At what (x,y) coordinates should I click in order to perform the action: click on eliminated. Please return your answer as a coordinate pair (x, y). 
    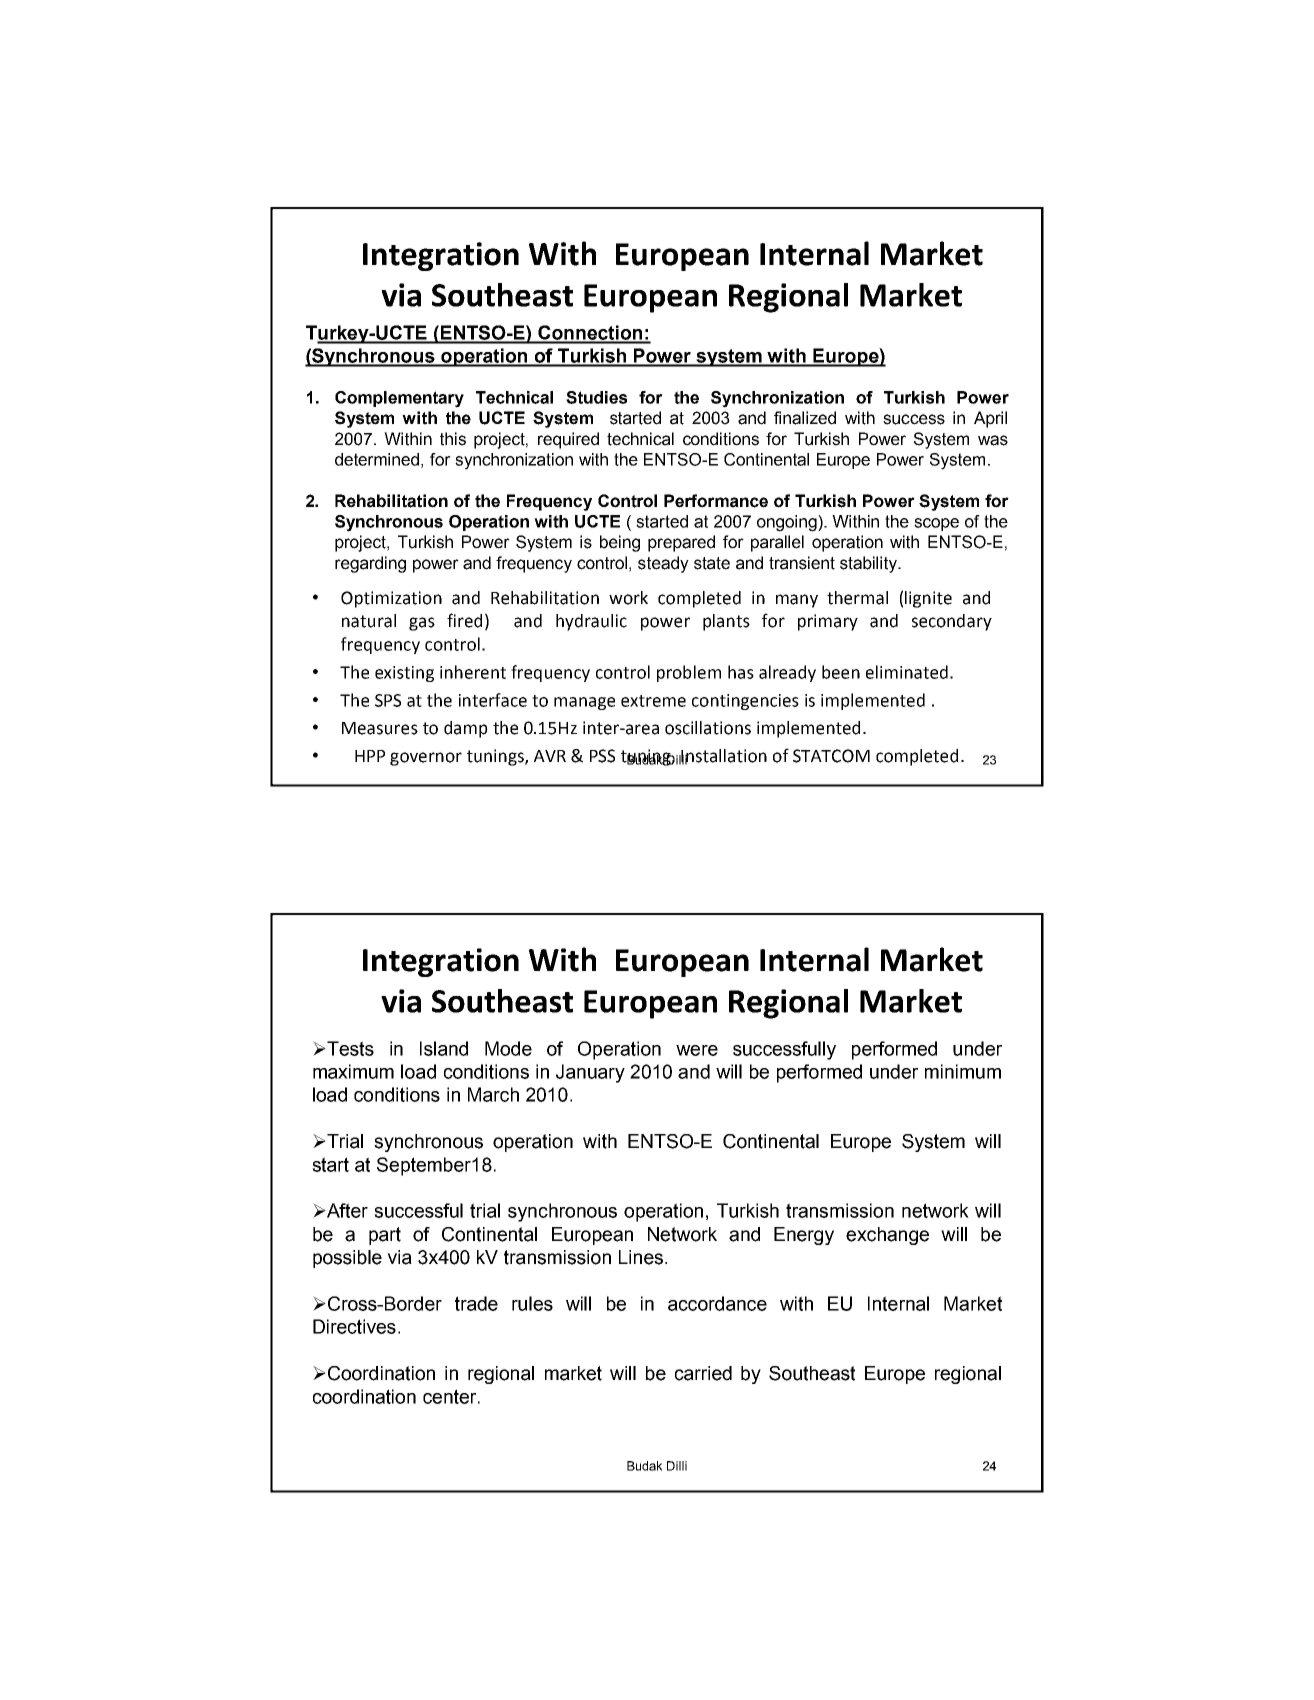
    Looking at the image, I should click on (907, 672).
